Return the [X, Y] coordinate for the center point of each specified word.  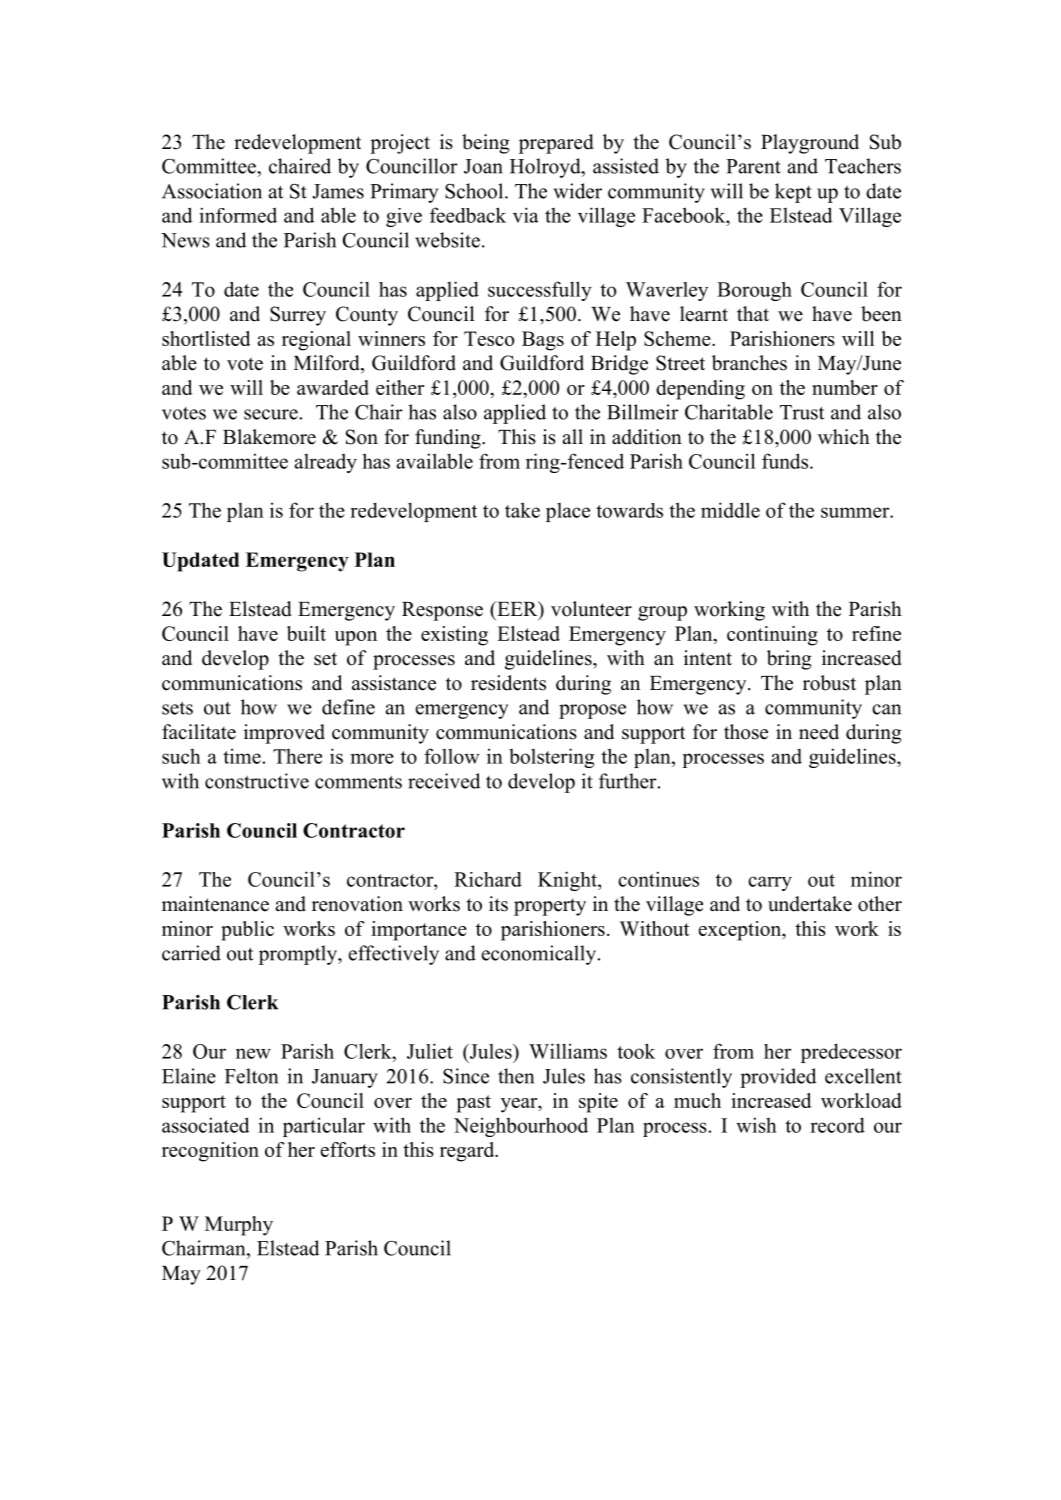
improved [284, 734]
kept [793, 193]
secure [271, 414]
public [247, 931]
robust [829, 683]
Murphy [239, 1226]
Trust [802, 412]
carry [770, 883]
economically [540, 955]
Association [212, 191]
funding [449, 439]
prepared [556, 144]
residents [508, 683]
